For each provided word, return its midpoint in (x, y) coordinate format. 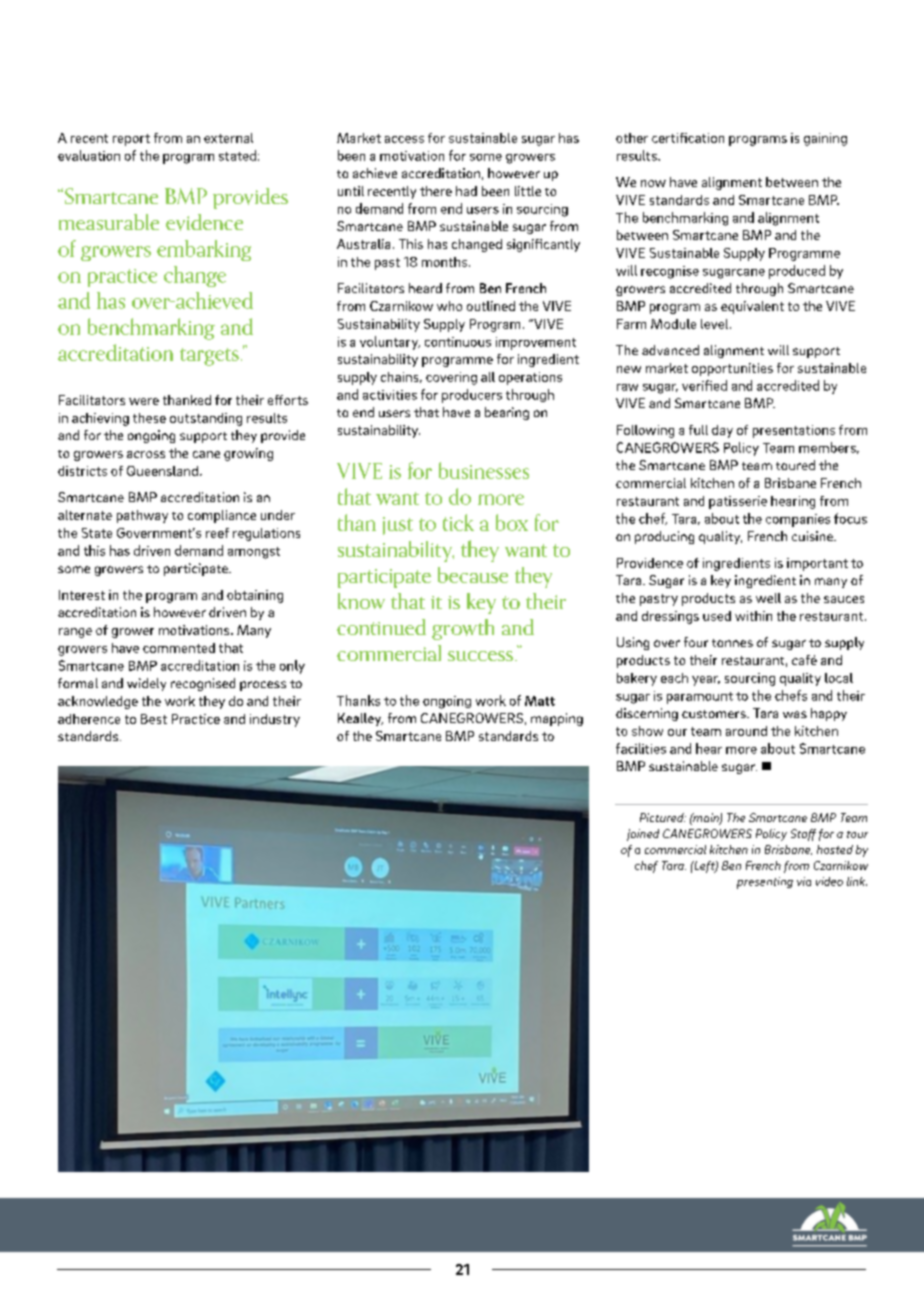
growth (463, 629)
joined (643, 835)
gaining (825, 139)
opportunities (732, 369)
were (144, 401)
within (753, 616)
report (131, 140)
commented (179, 648)
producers (472, 396)
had (466, 191)
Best (154, 719)
